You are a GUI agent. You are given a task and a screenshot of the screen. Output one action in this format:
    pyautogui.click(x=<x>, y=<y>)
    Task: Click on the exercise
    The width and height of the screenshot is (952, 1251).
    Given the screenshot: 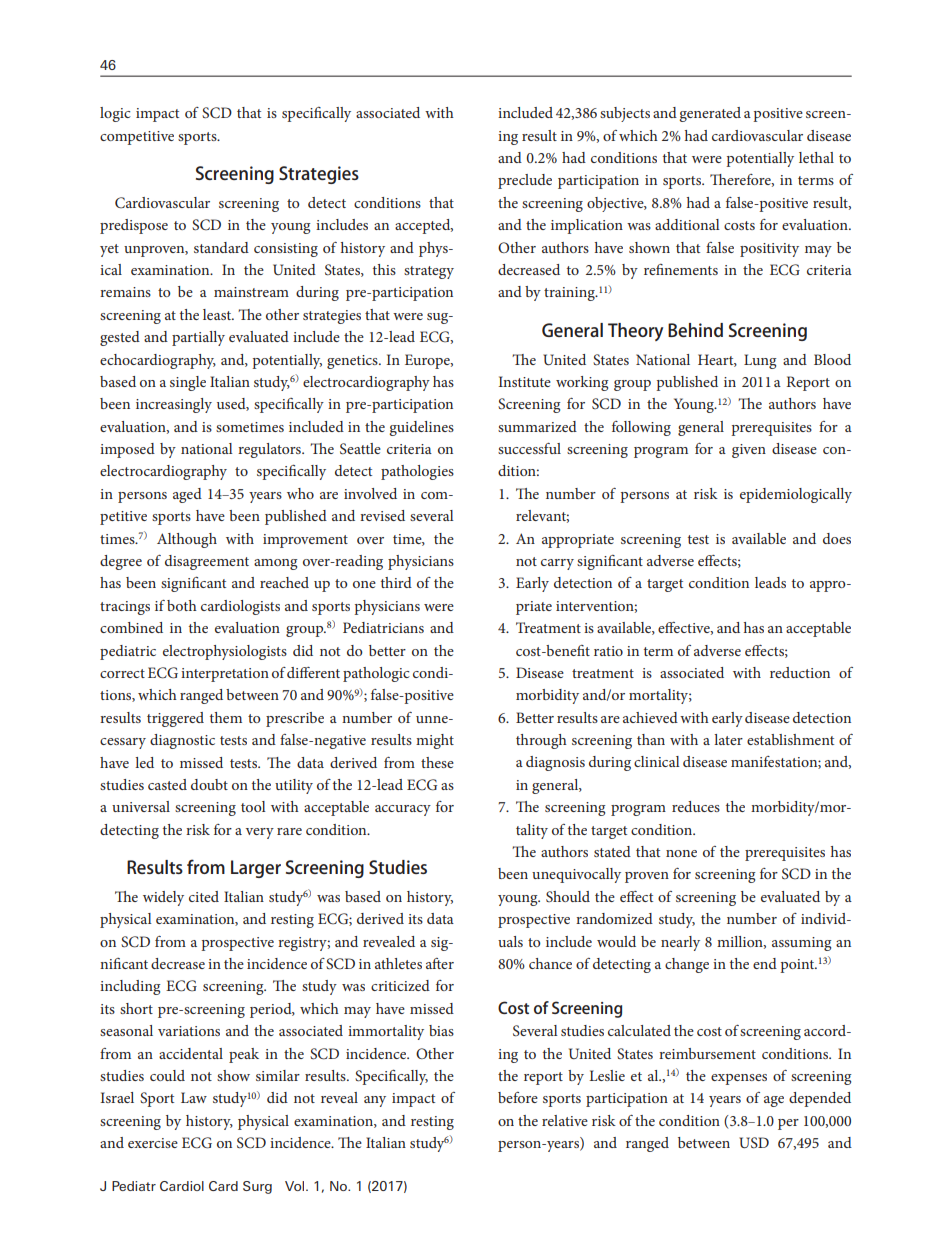 What is the action you would take?
    pyautogui.click(x=153, y=1143)
